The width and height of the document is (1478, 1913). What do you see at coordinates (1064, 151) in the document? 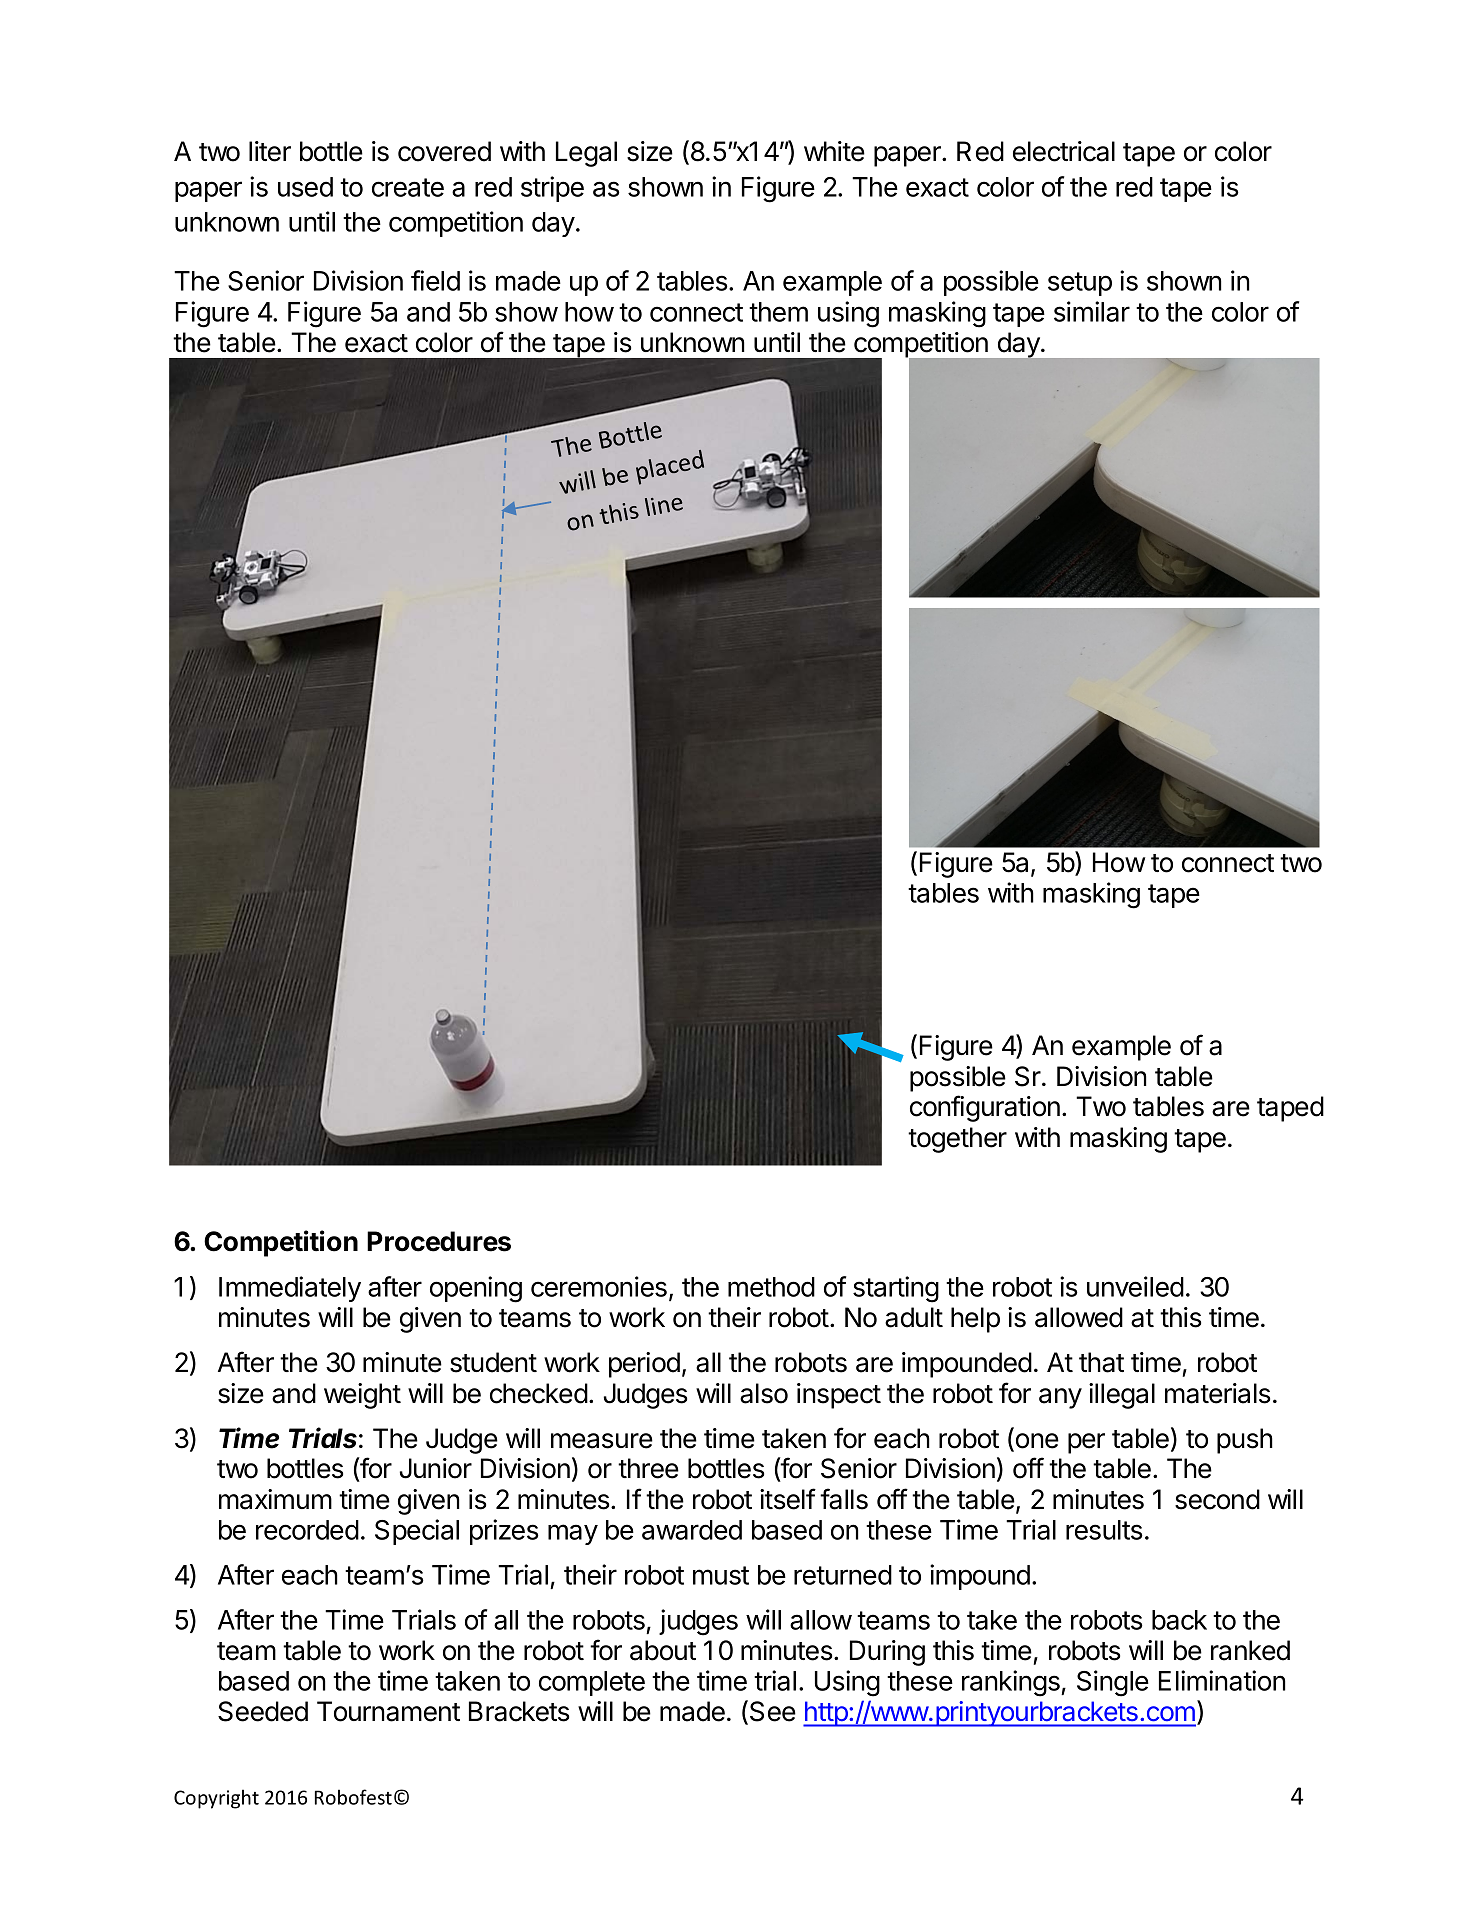
I see `electrical` at bounding box center [1064, 151].
